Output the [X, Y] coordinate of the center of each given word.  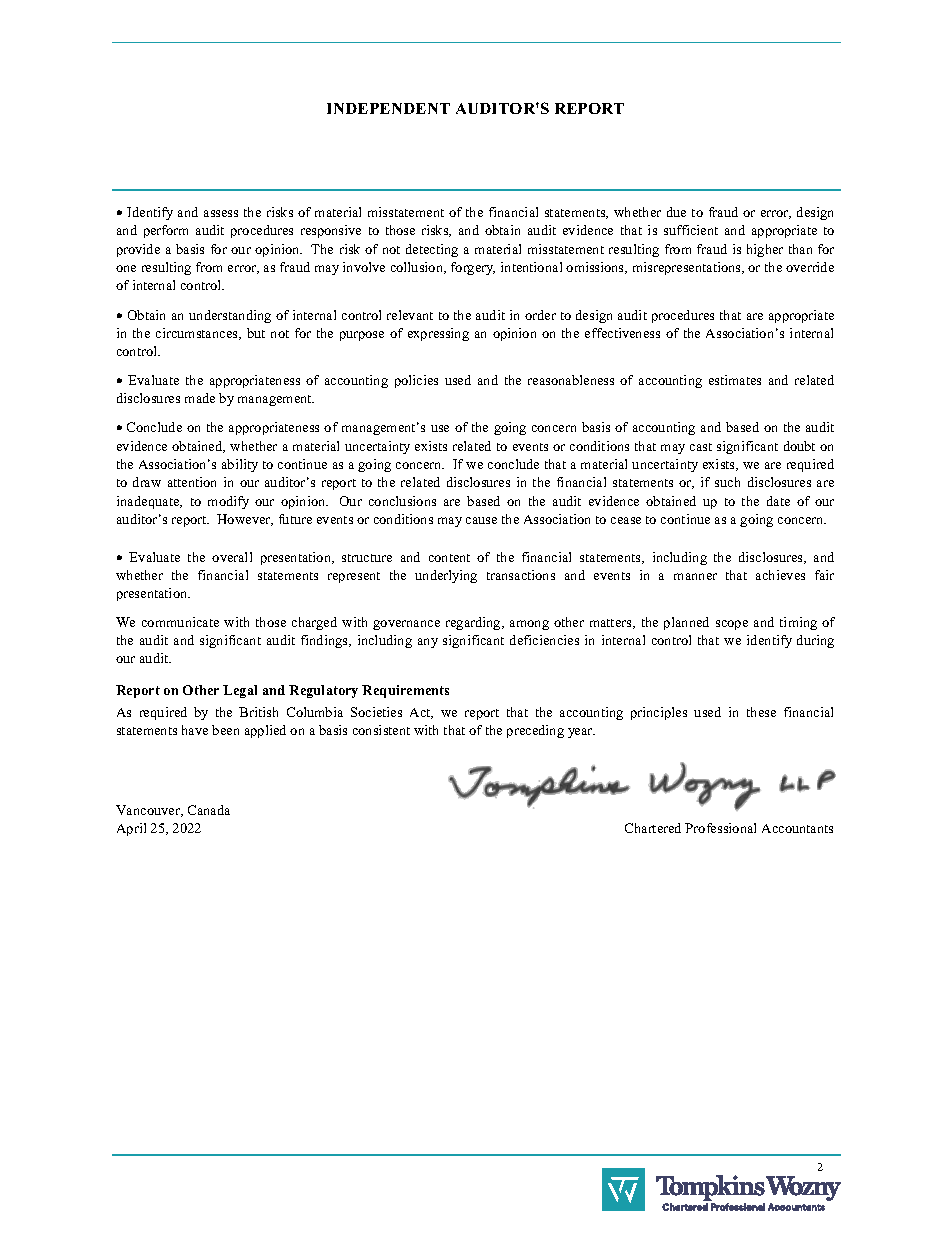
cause [481, 520]
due [676, 212]
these [761, 712]
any [428, 643]
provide [138, 250]
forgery [473, 268]
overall [232, 557]
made [200, 398]
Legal [240, 691]
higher [765, 250]
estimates [735, 380]
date [778, 501]
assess [221, 213]
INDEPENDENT [388, 108]
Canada [209, 810]
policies [416, 381]
